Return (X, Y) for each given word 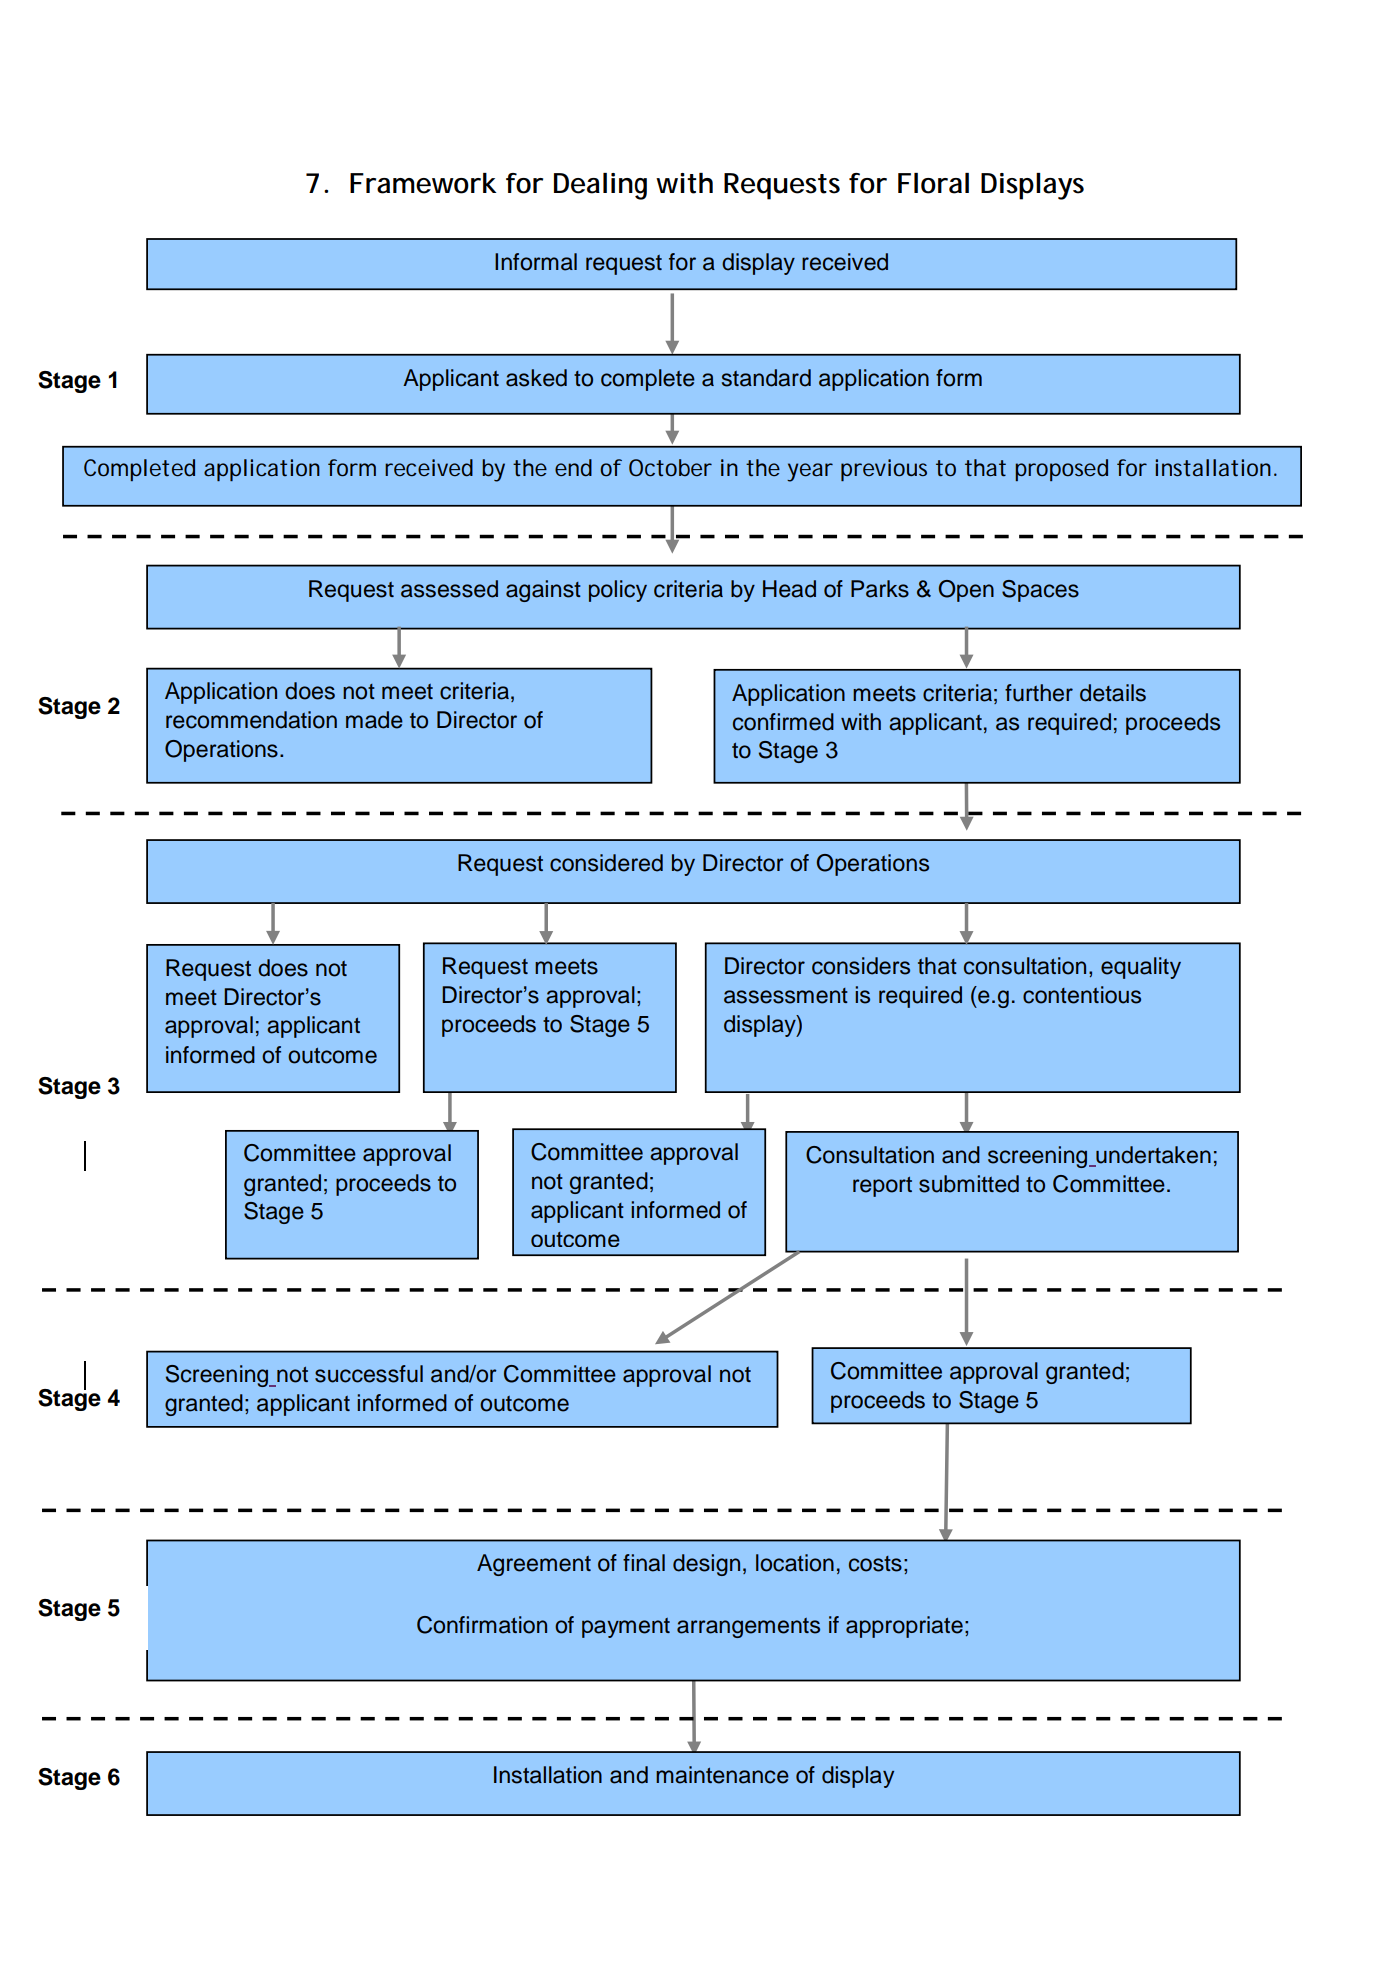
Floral (933, 183)
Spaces (1040, 591)
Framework (423, 183)
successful (369, 1374)
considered (606, 863)
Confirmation (482, 1625)
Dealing (600, 186)
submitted (969, 1184)
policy (618, 591)
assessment (786, 996)
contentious (1082, 995)
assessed (449, 589)
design (706, 1565)
